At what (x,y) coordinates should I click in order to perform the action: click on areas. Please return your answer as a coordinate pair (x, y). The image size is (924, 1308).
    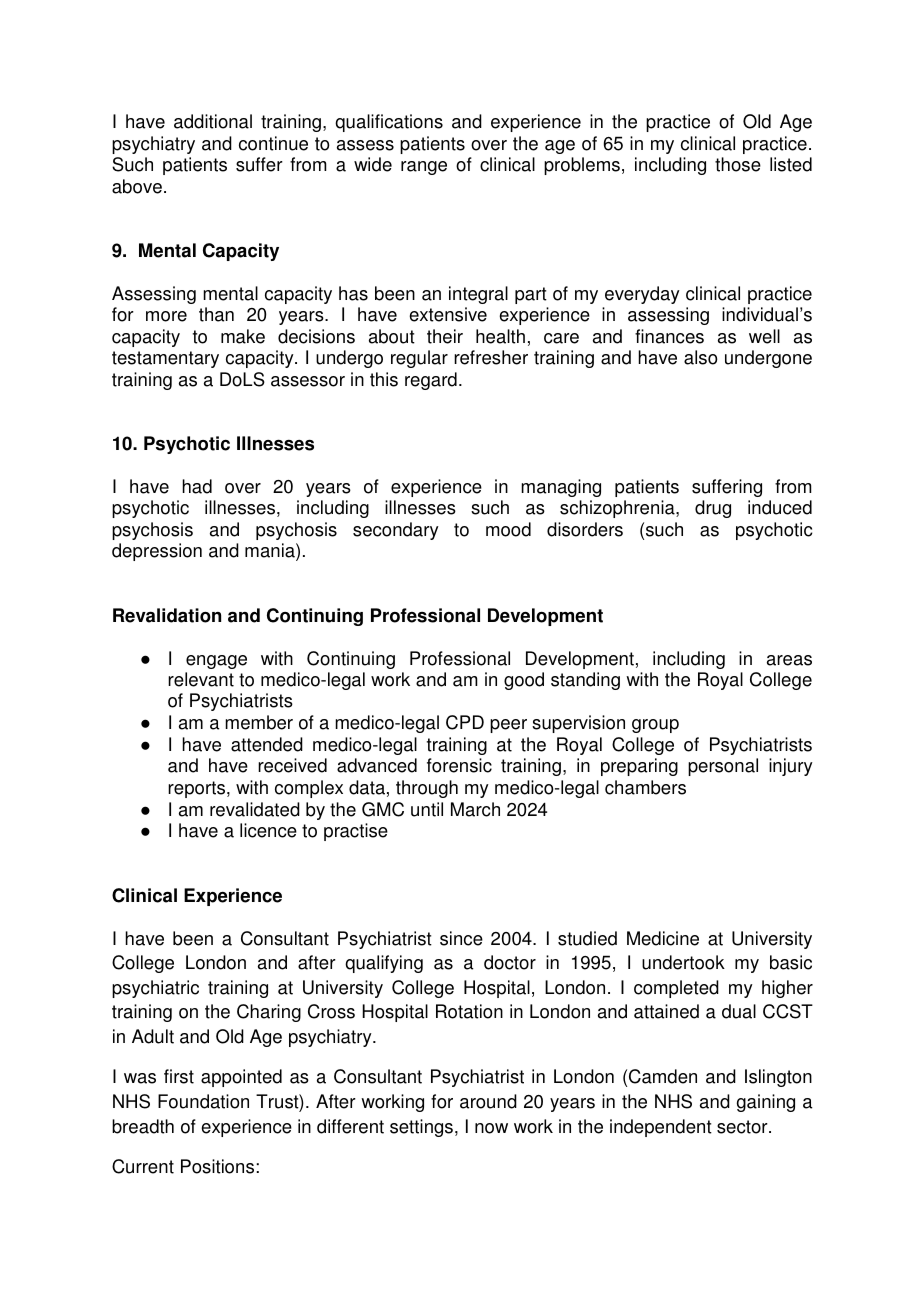
    Looking at the image, I should click on (789, 660).
